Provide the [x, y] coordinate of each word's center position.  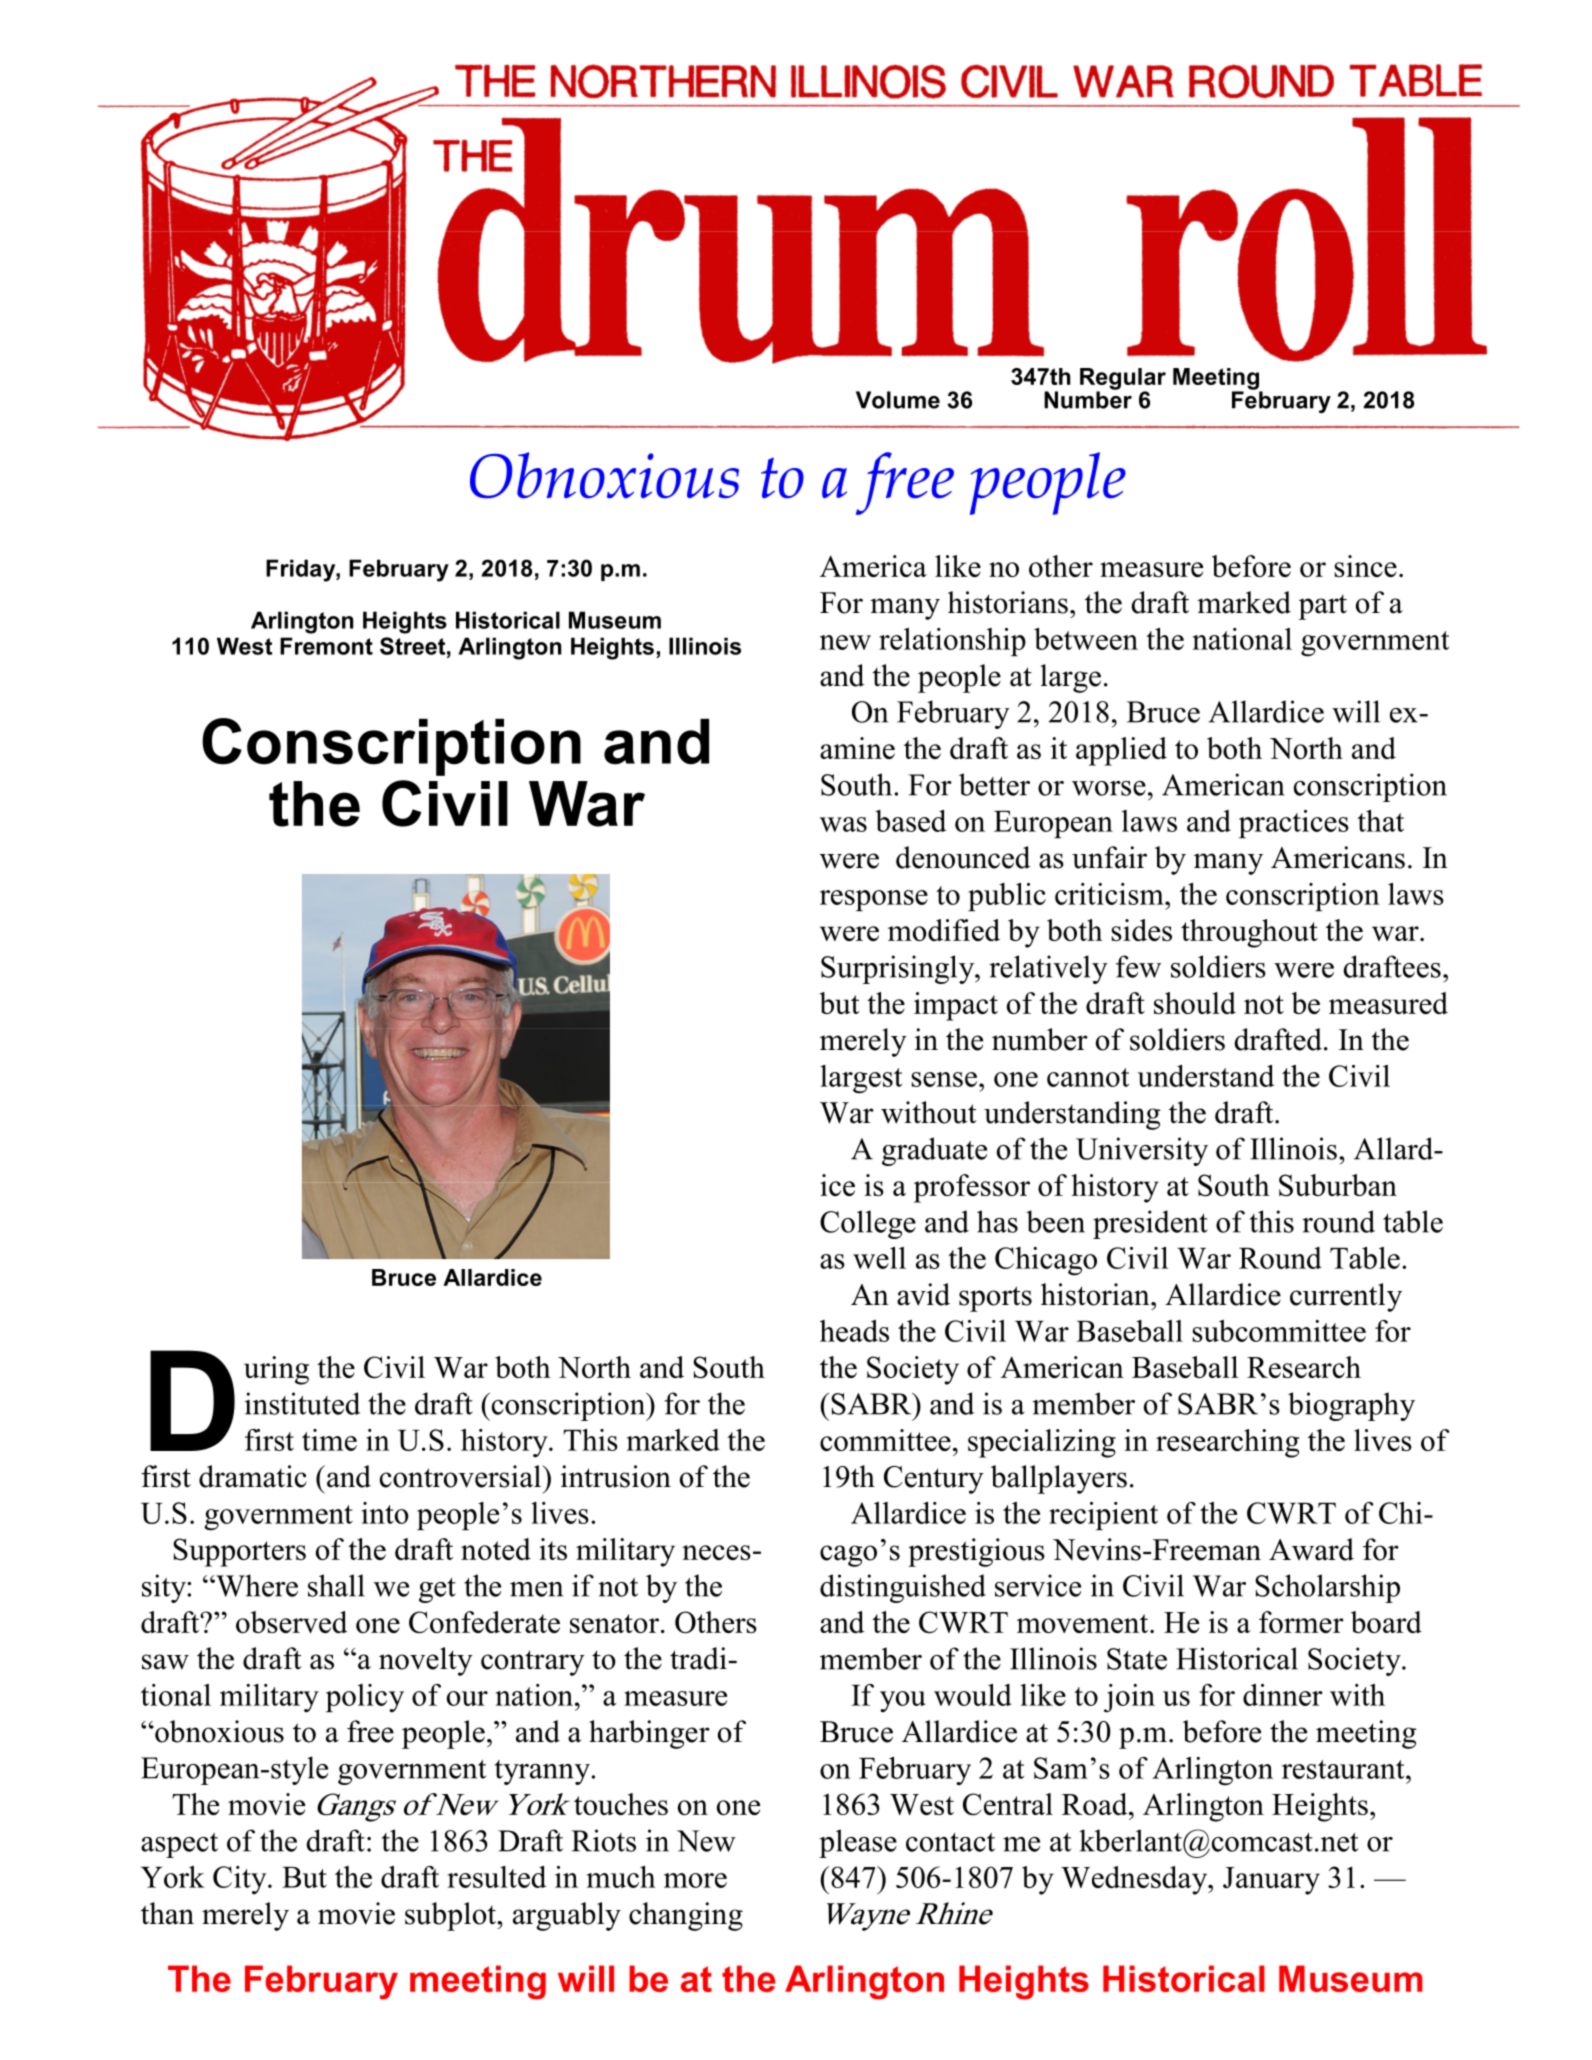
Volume [898, 400]
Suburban [1338, 1185]
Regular [1123, 380]
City [241, 1880]
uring [276, 1370]
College [868, 1224]
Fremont [326, 646]
